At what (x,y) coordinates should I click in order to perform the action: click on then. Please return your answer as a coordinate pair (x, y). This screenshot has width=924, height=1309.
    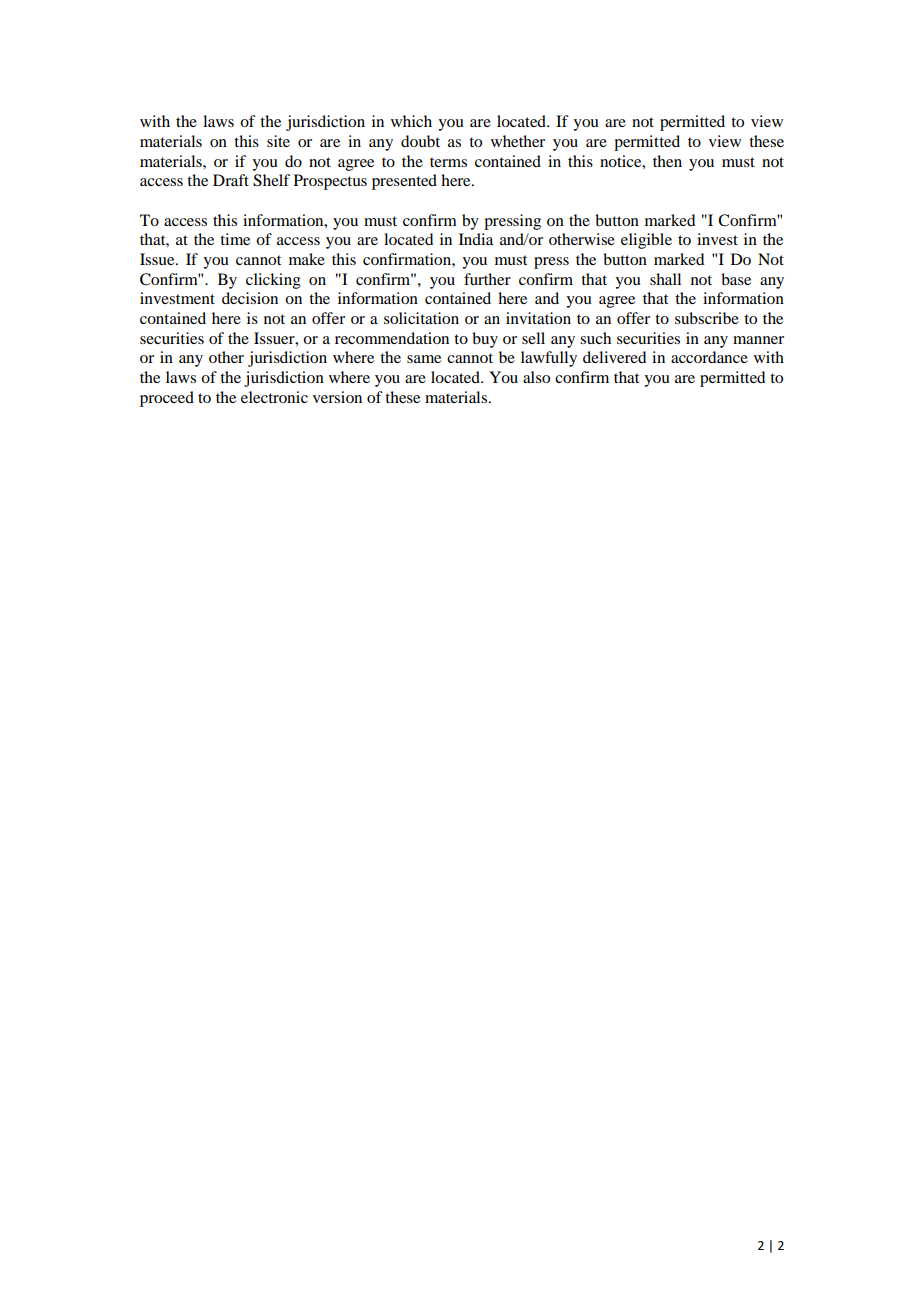
    Looking at the image, I should click on (667, 161).
